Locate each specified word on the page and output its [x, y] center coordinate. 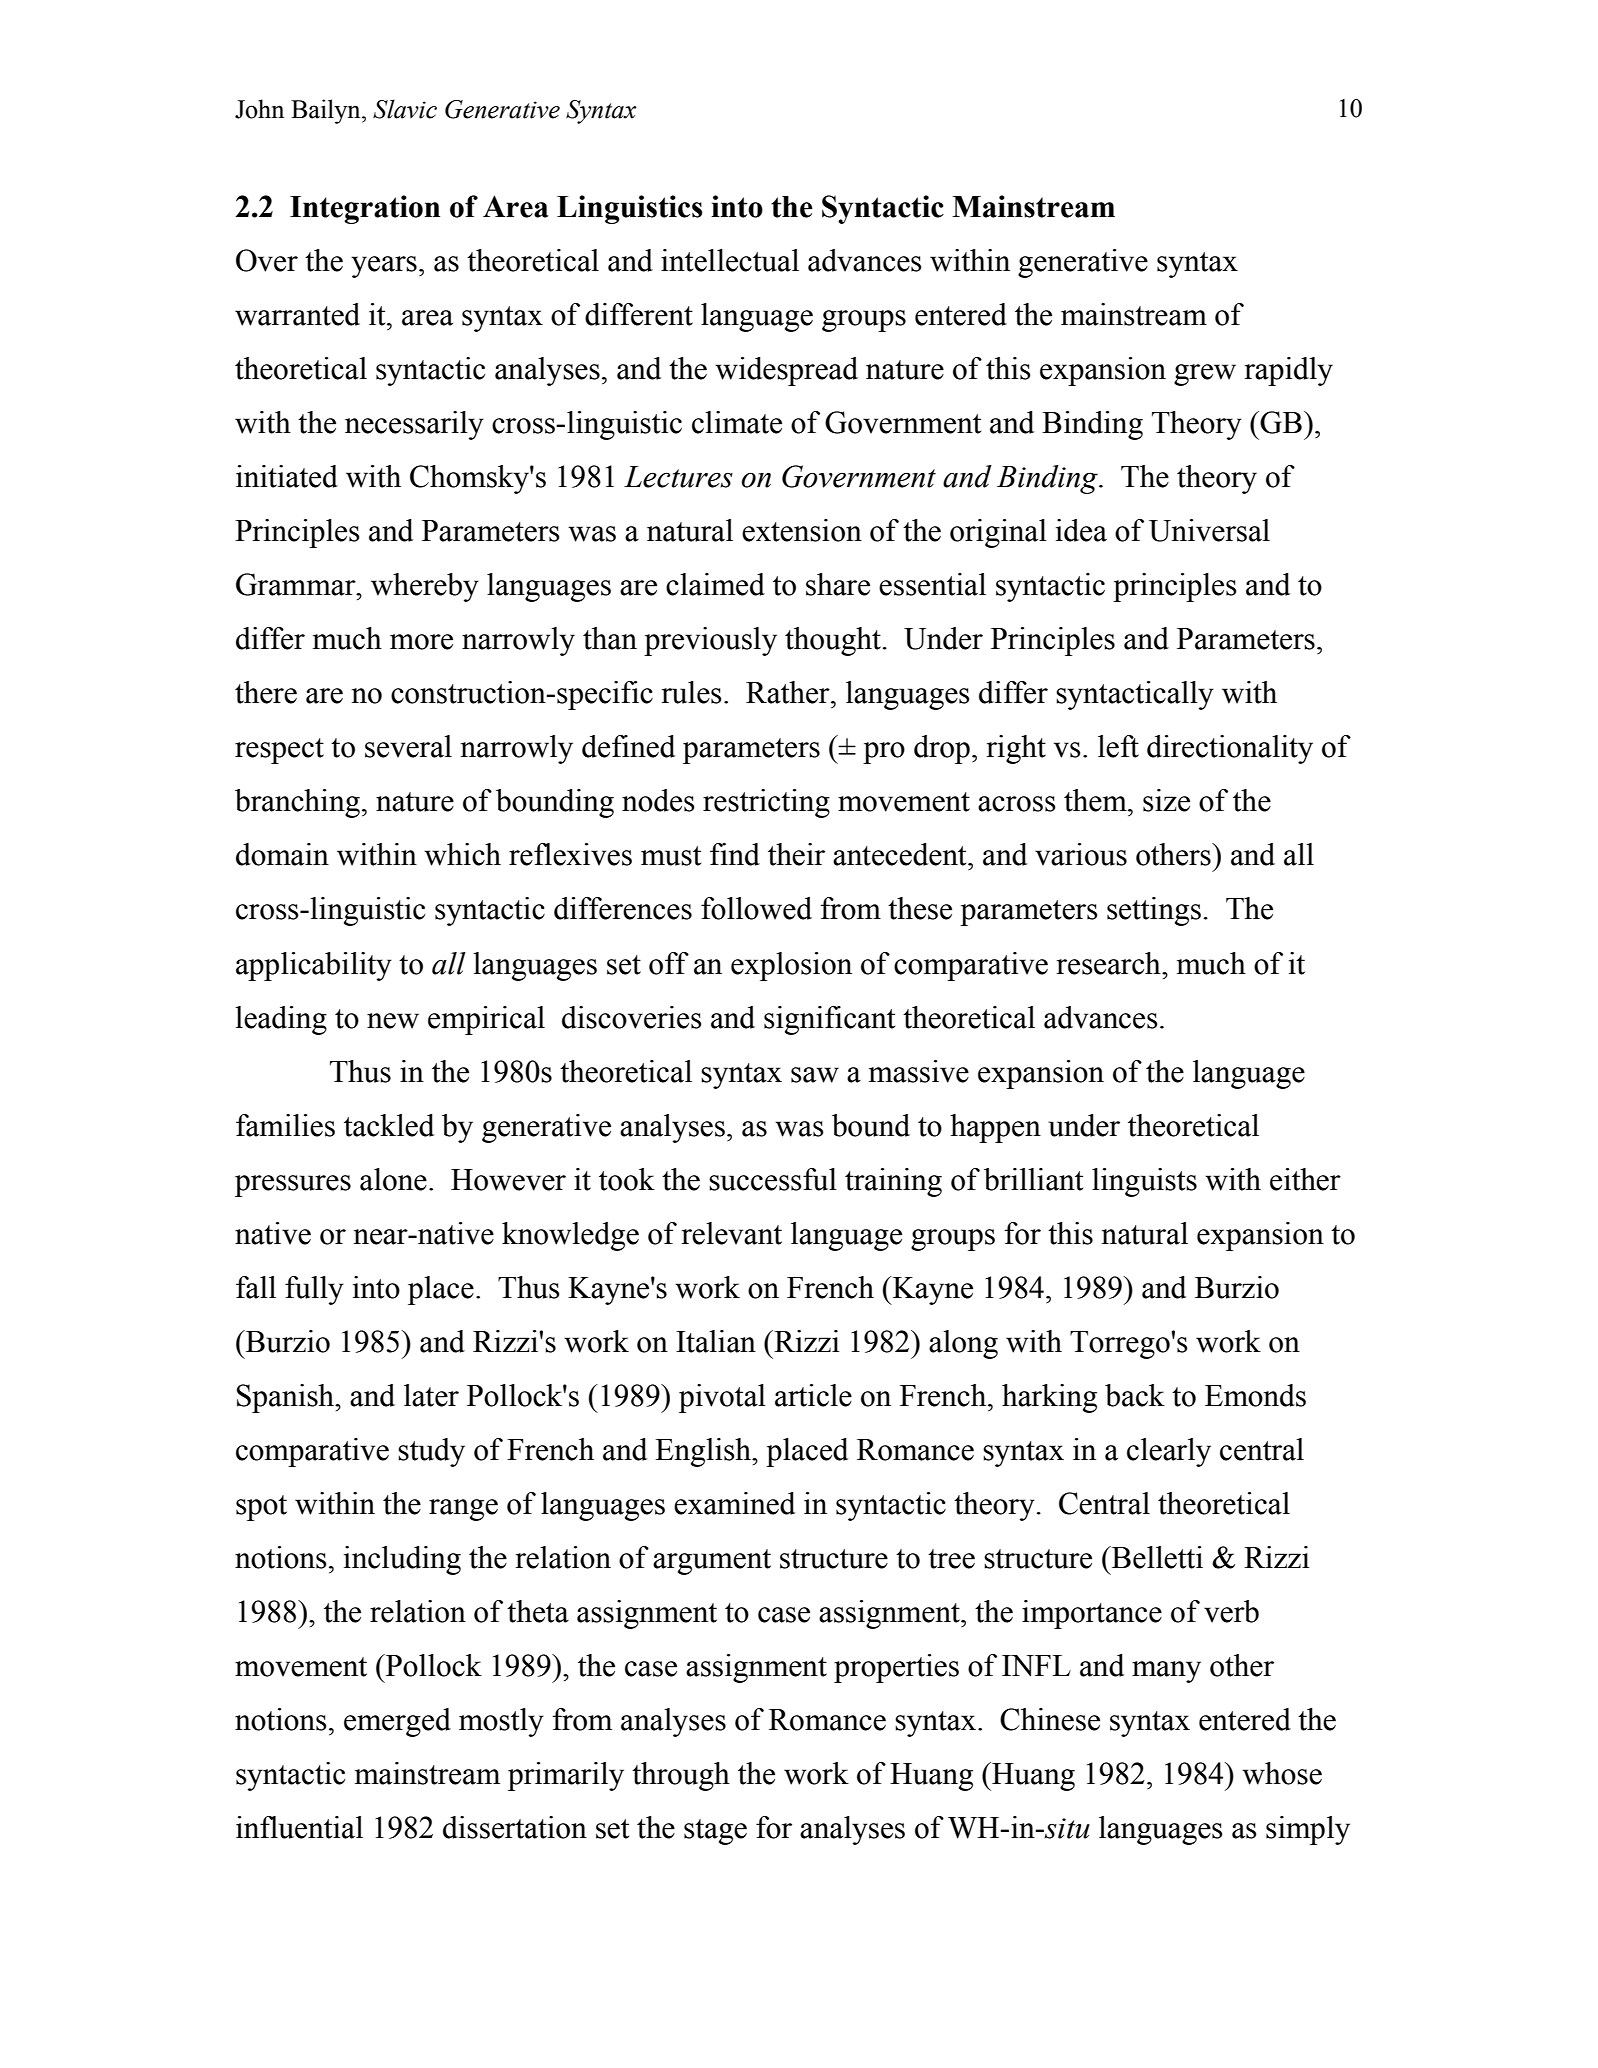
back [1135, 1395]
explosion [791, 966]
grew [1205, 375]
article [813, 1395]
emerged [397, 1722]
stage [715, 1832]
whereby [425, 587]
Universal [1209, 530]
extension [802, 530]
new [393, 1021]
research [1110, 963]
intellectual [730, 260]
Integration [365, 209]
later [431, 1395]
